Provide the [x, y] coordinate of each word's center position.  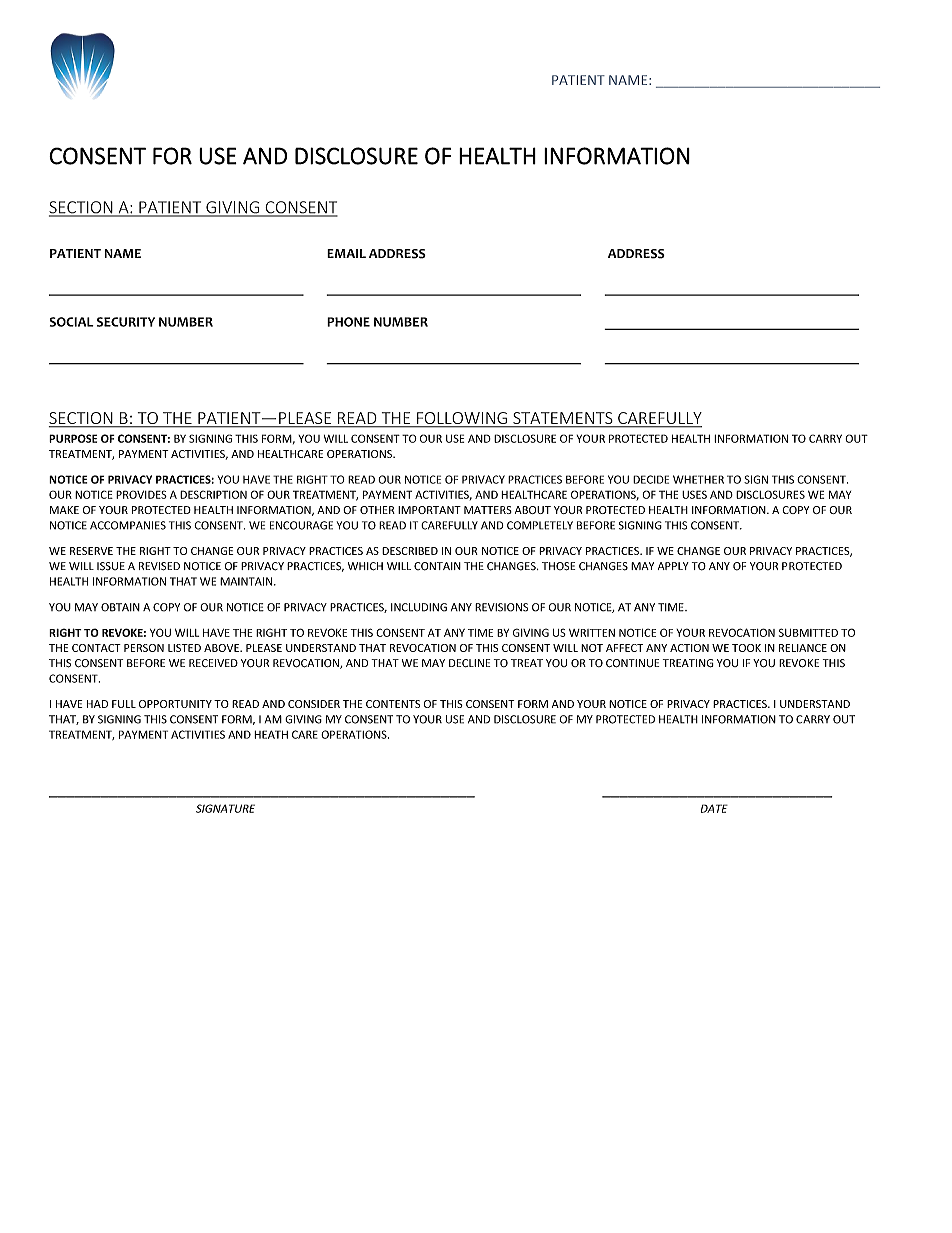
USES [694, 494]
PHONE [348, 322]
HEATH [271, 734]
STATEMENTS [563, 419]
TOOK [746, 648]
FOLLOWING [462, 419]
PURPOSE [73, 438]
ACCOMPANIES [128, 525]
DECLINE [469, 663]
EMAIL [346, 253]
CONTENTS [393, 704]
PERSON [144, 648]
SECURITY [126, 322]
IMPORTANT [429, 510]
